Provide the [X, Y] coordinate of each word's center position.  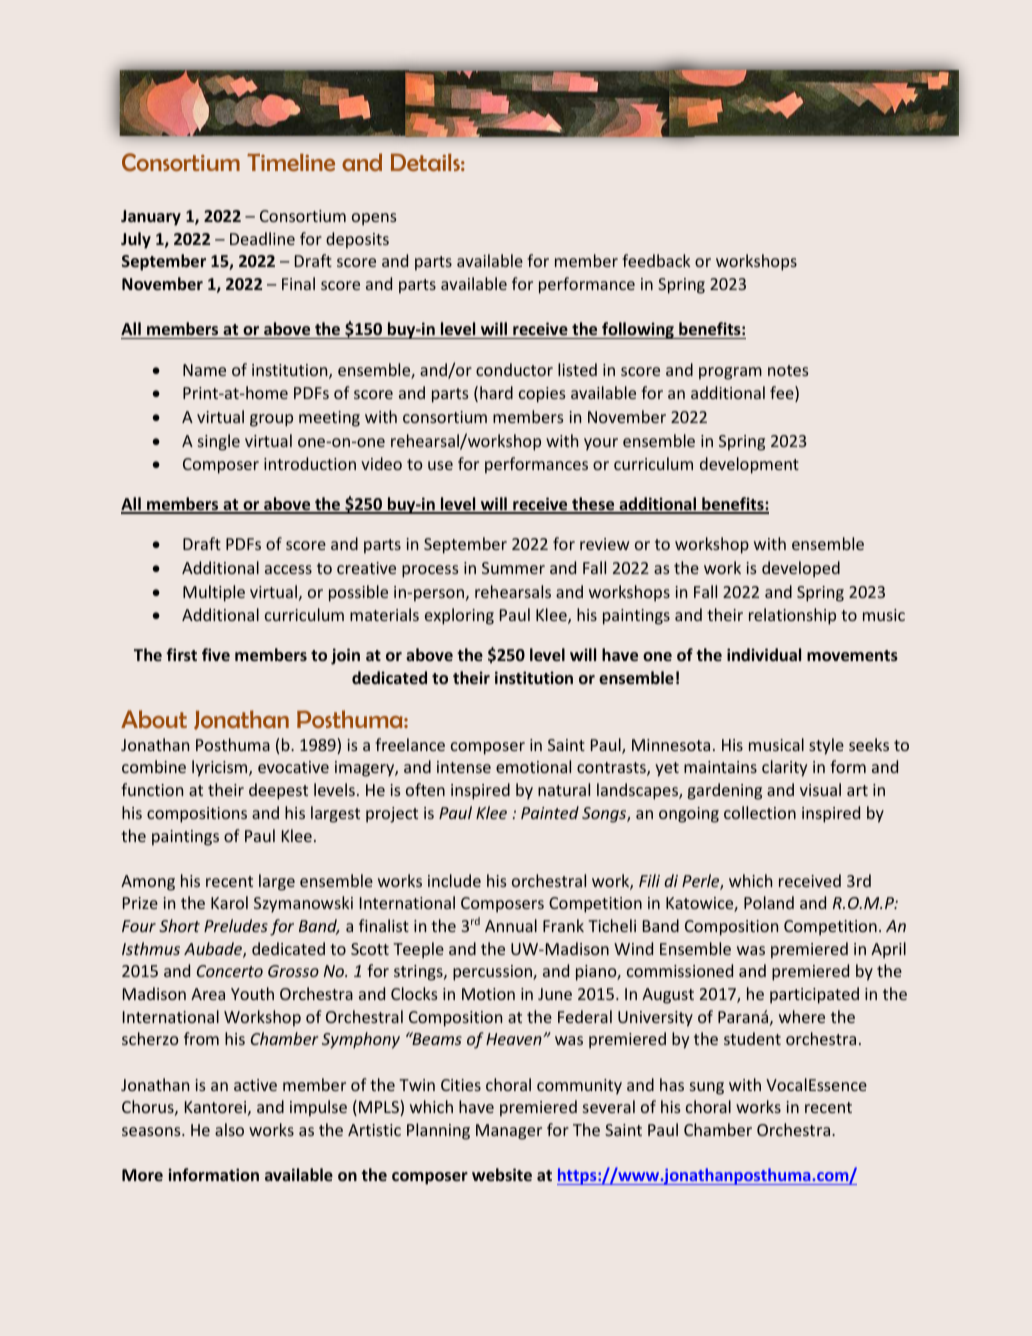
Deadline [262, 238]
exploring [459, 616]
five [216, 654]
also [229, 1129]
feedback [656, 260]
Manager [509, 1132]
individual [764, 654]
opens [374, 219]
